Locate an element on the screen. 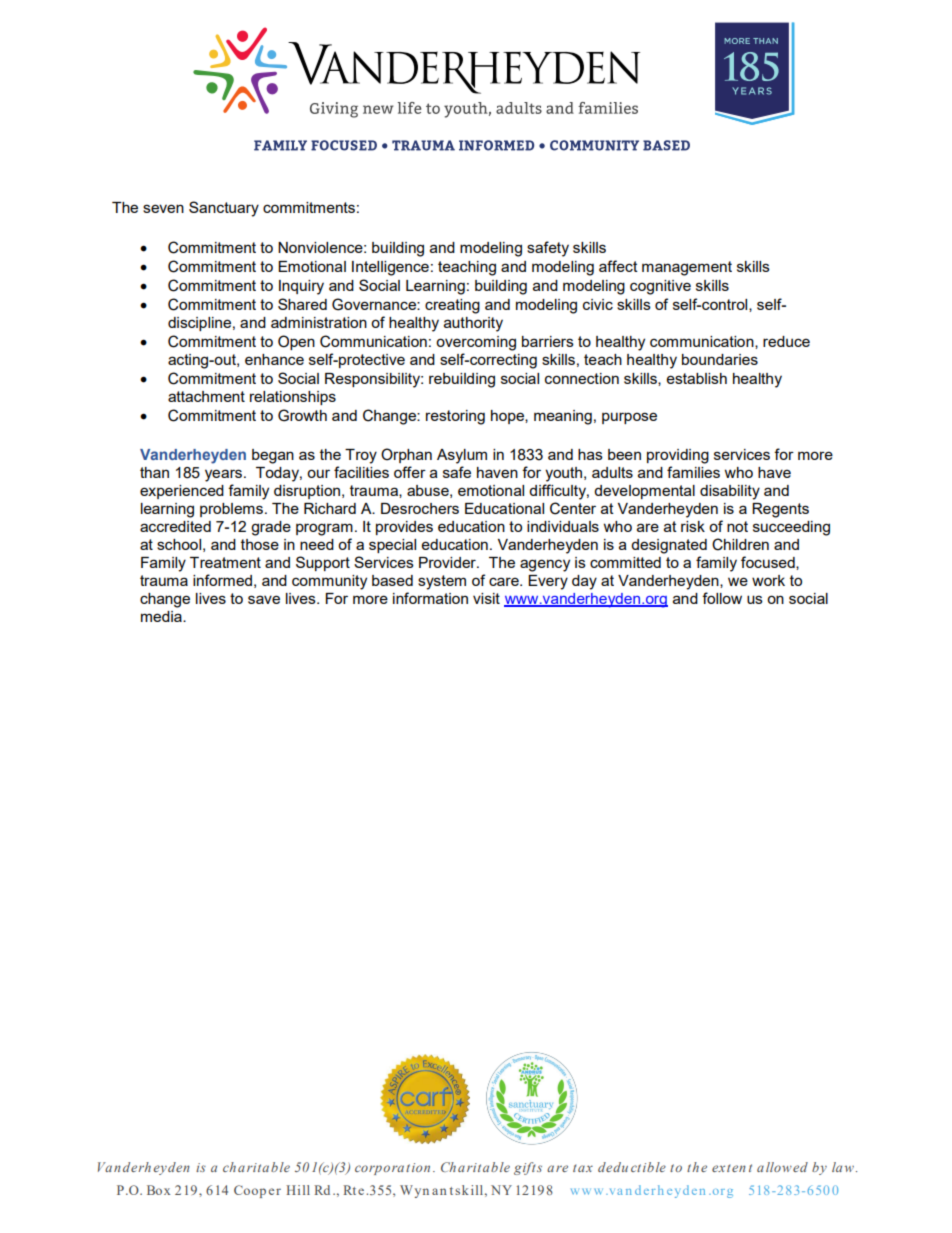 The width and height of the screenshot is (952, 1233). creating is located at coordinates (452, 306).
